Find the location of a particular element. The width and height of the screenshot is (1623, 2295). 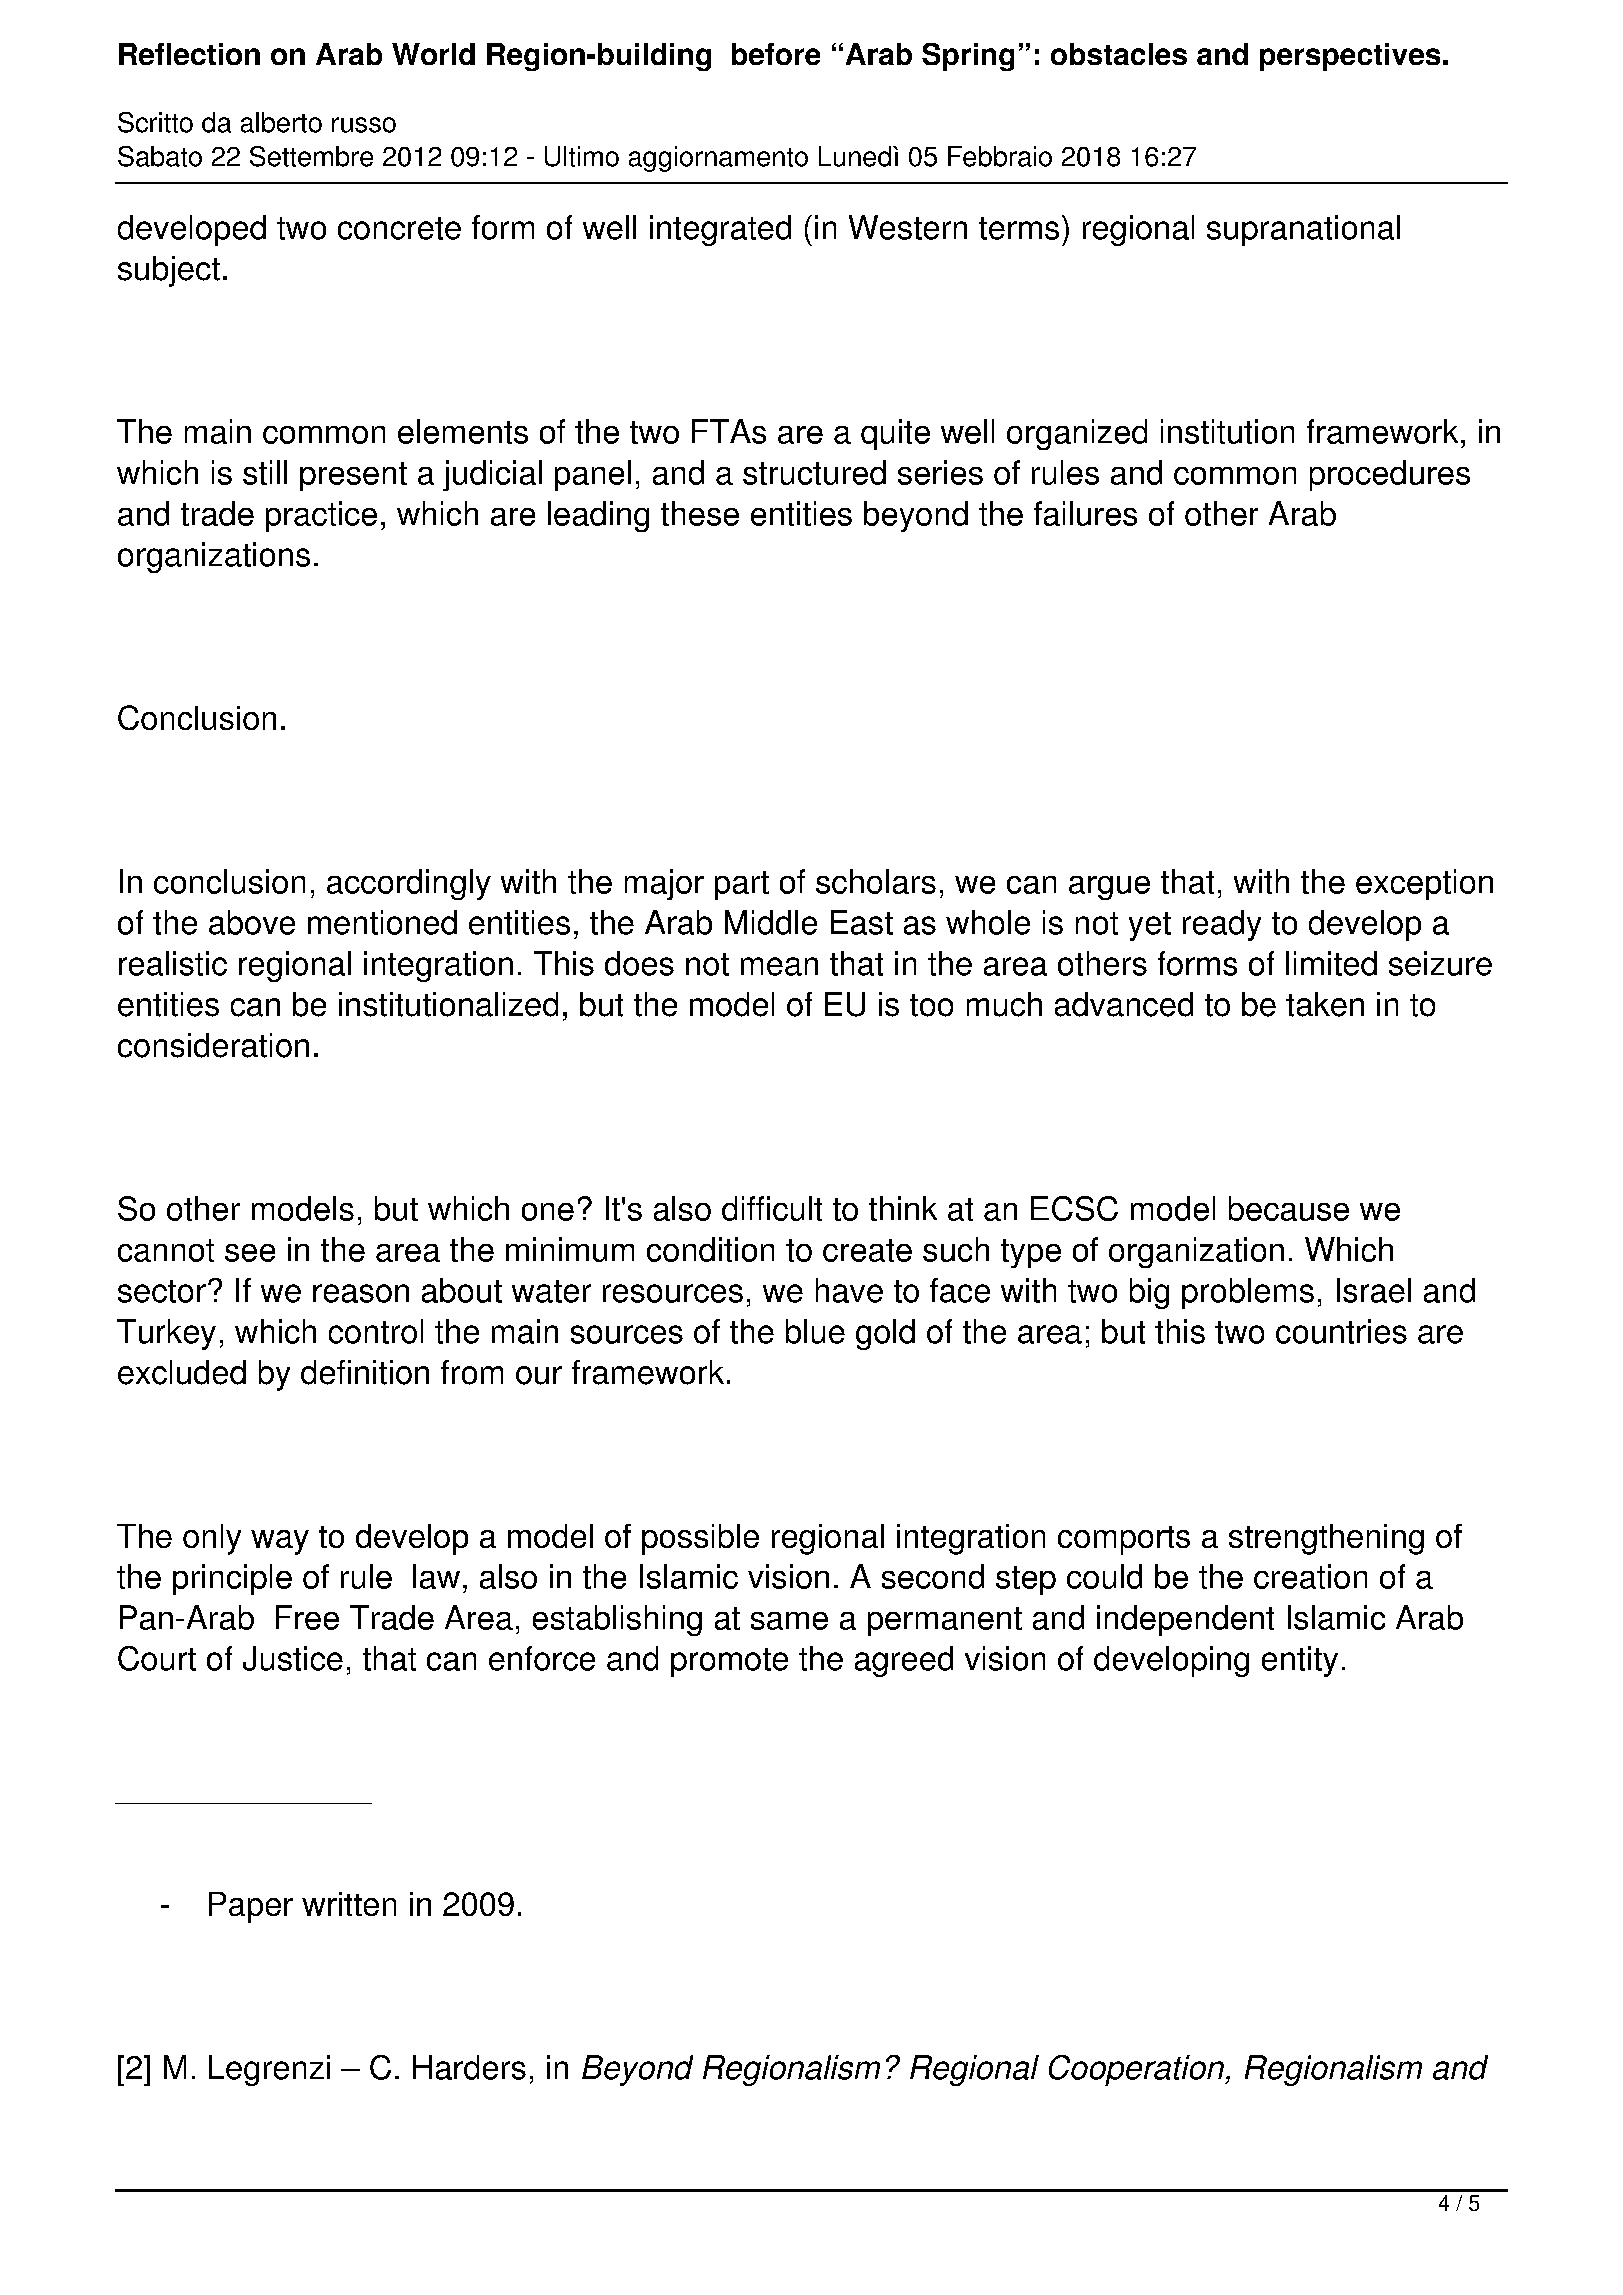

mean is located at coordinates (779, 966).
